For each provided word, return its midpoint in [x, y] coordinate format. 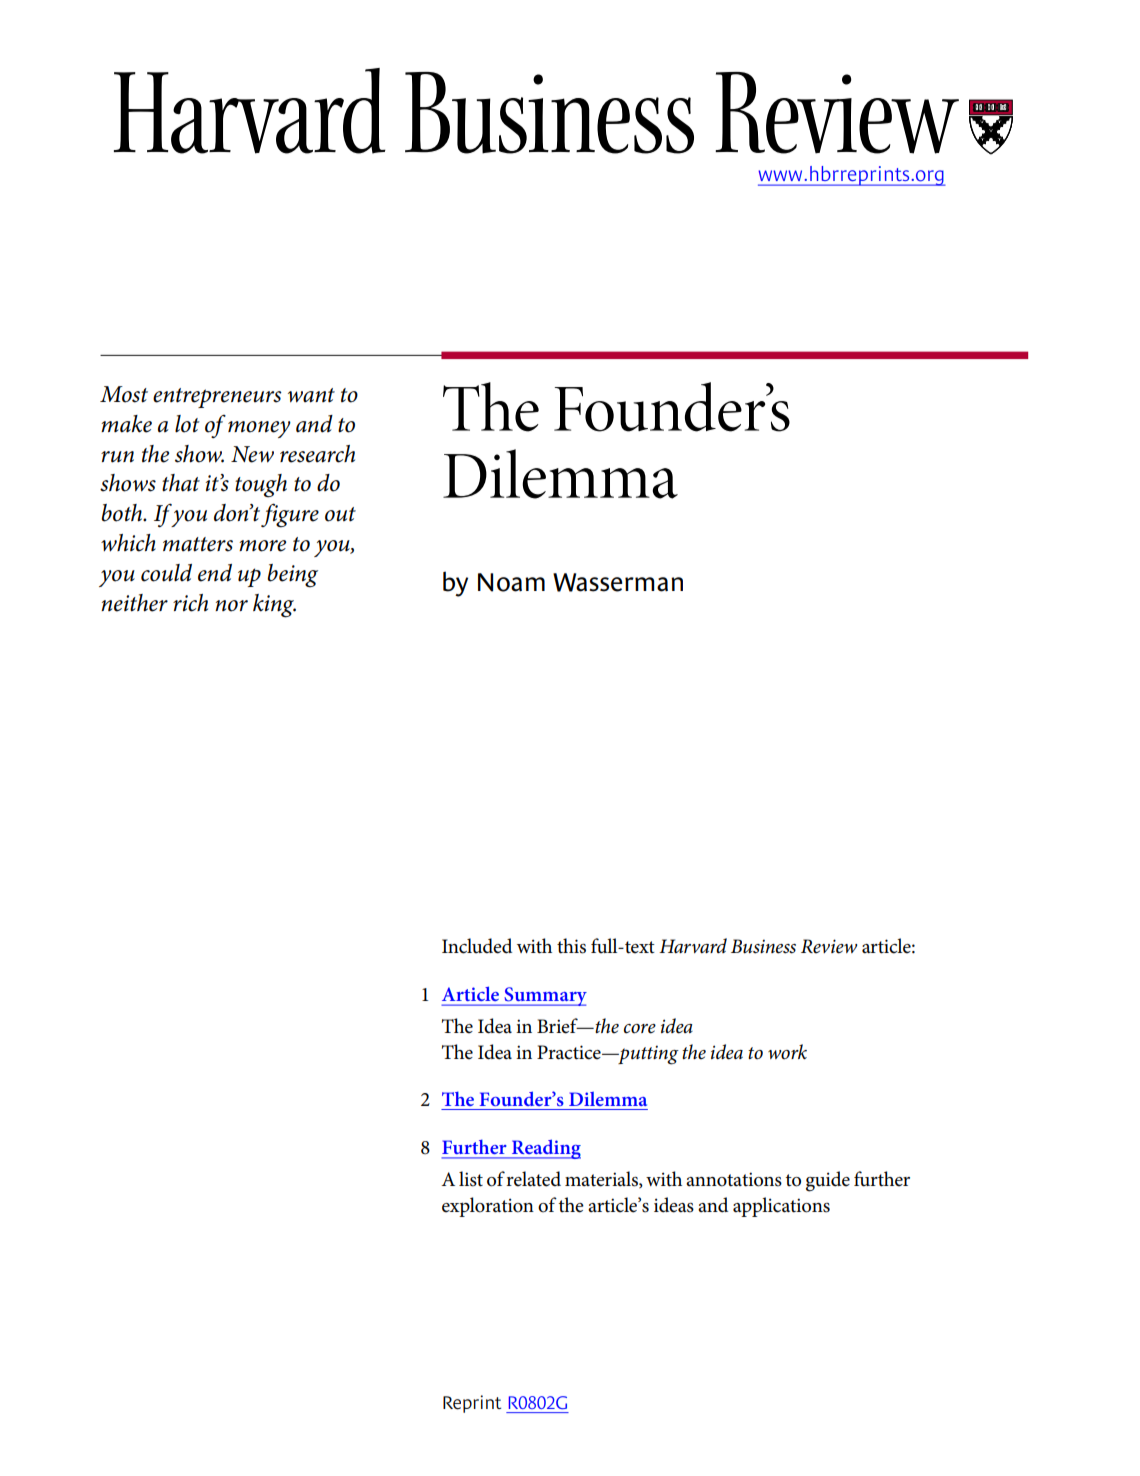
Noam [511, 582]
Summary [544, 996]
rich [190, 603]
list [471, 1179]
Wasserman [618, 582]
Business [763, 946]
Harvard [693, 945]
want [311, 395]
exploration [488, 1207]
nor [231, 606]
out [340, 514]
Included [477, 946]
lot [187, 424]
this [571, 946]
